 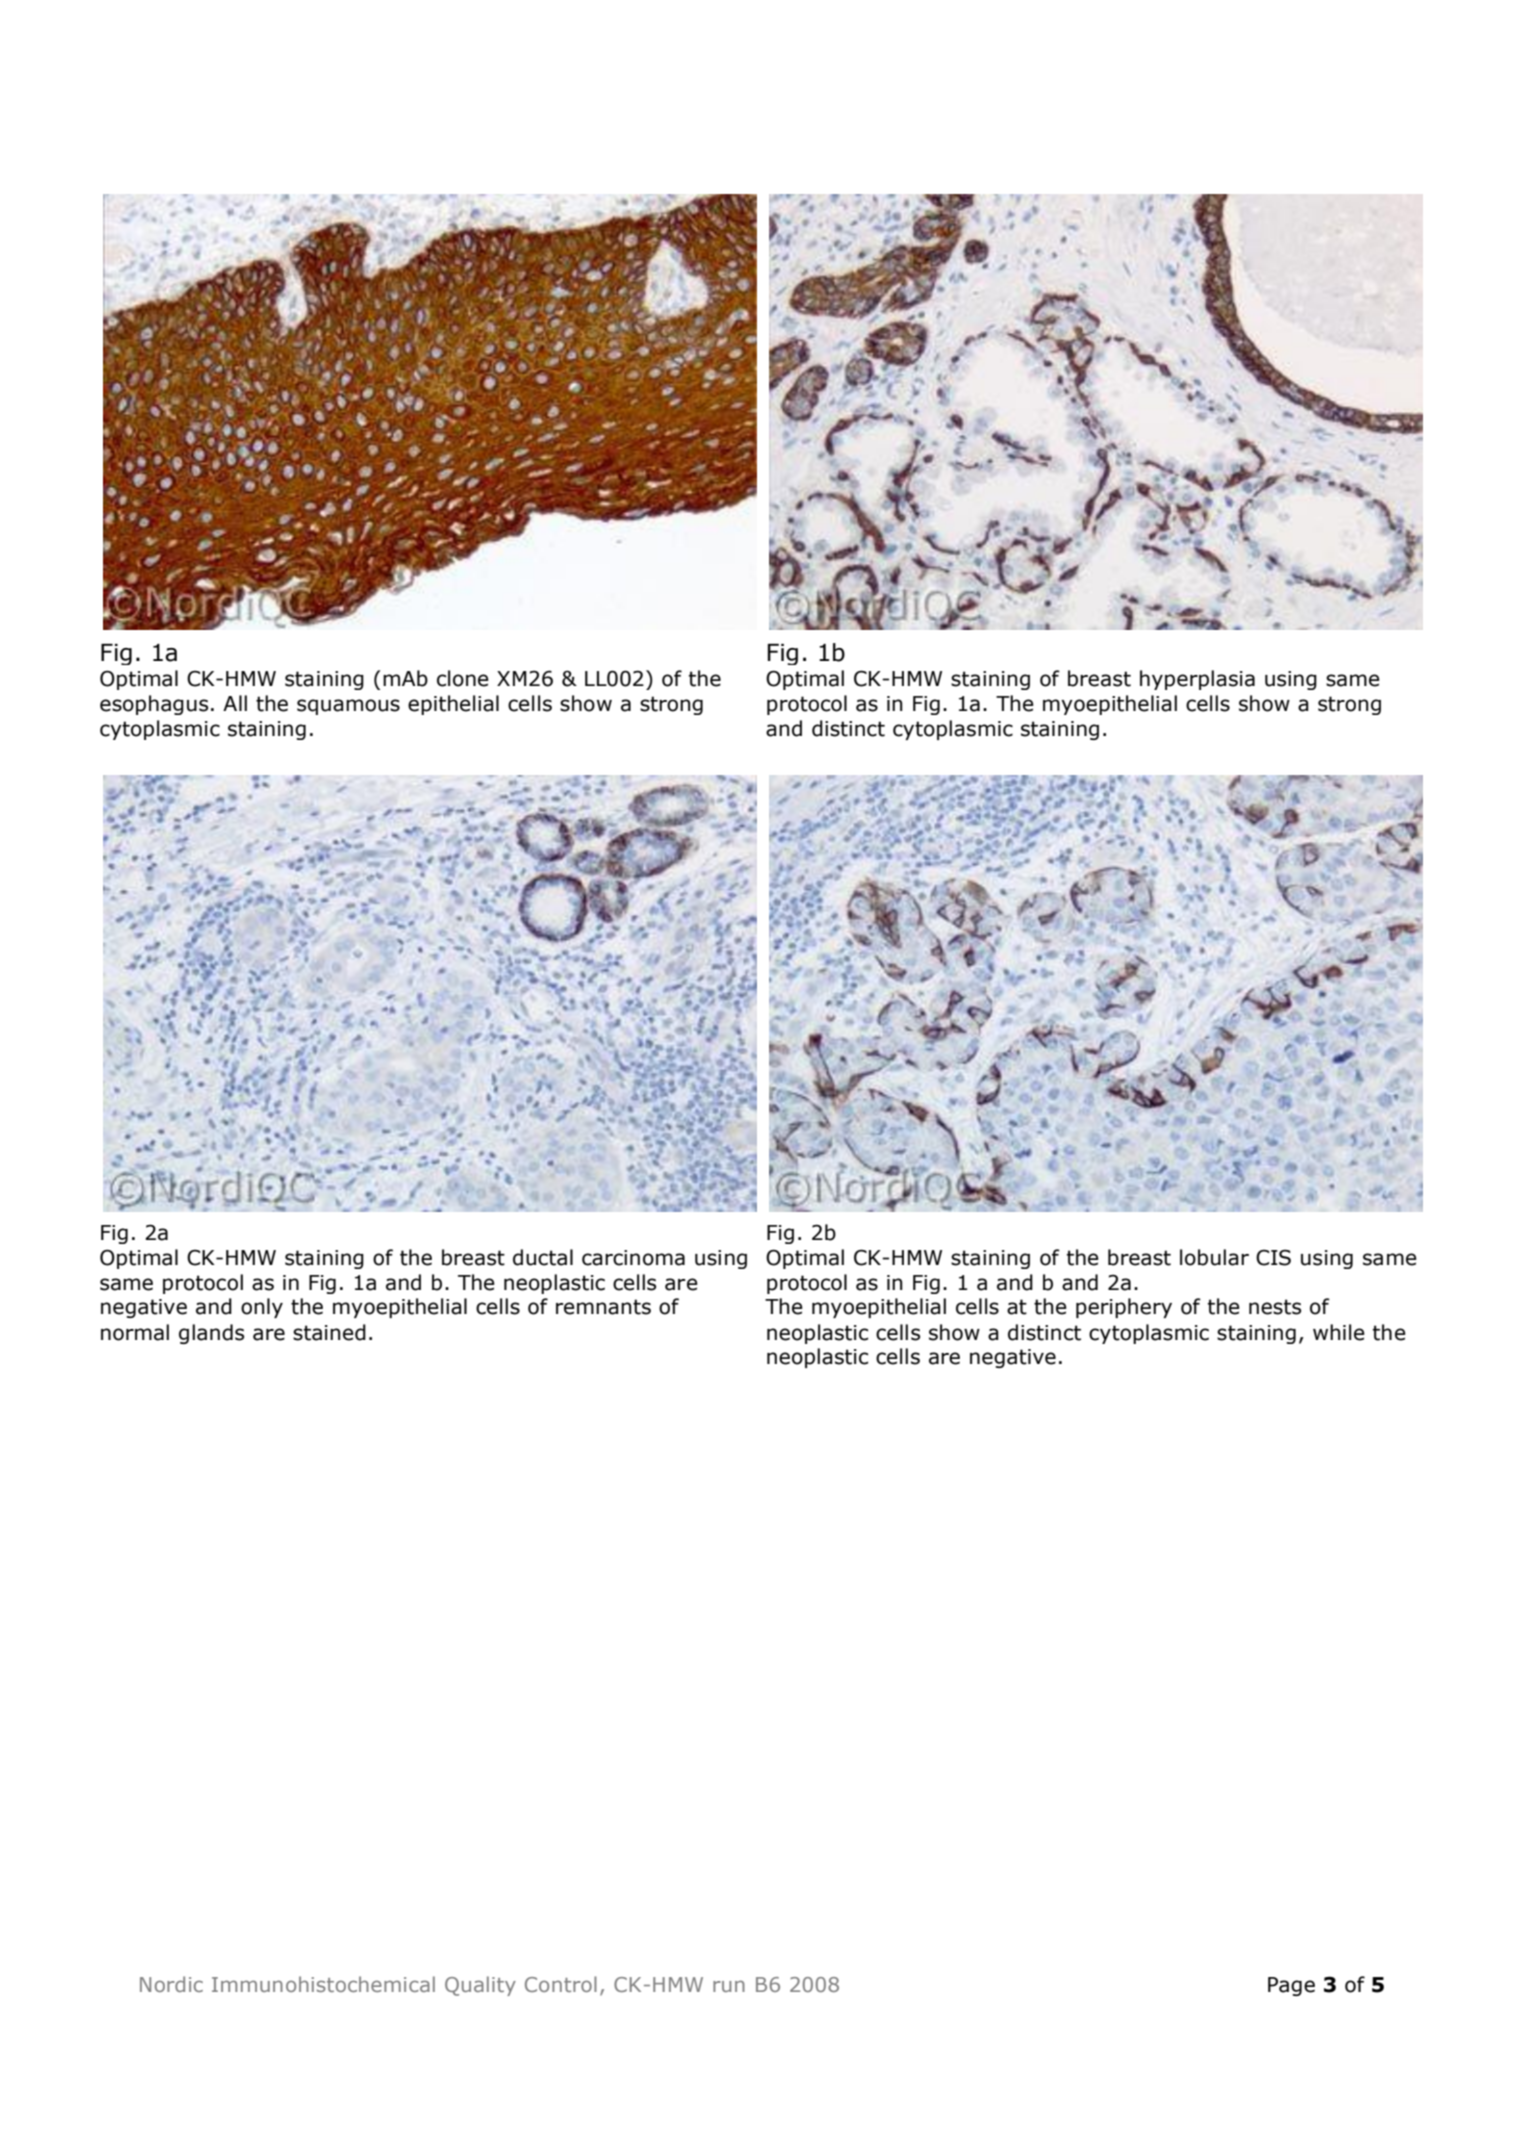 I want to click on run, so click(x=729, y=1986).
